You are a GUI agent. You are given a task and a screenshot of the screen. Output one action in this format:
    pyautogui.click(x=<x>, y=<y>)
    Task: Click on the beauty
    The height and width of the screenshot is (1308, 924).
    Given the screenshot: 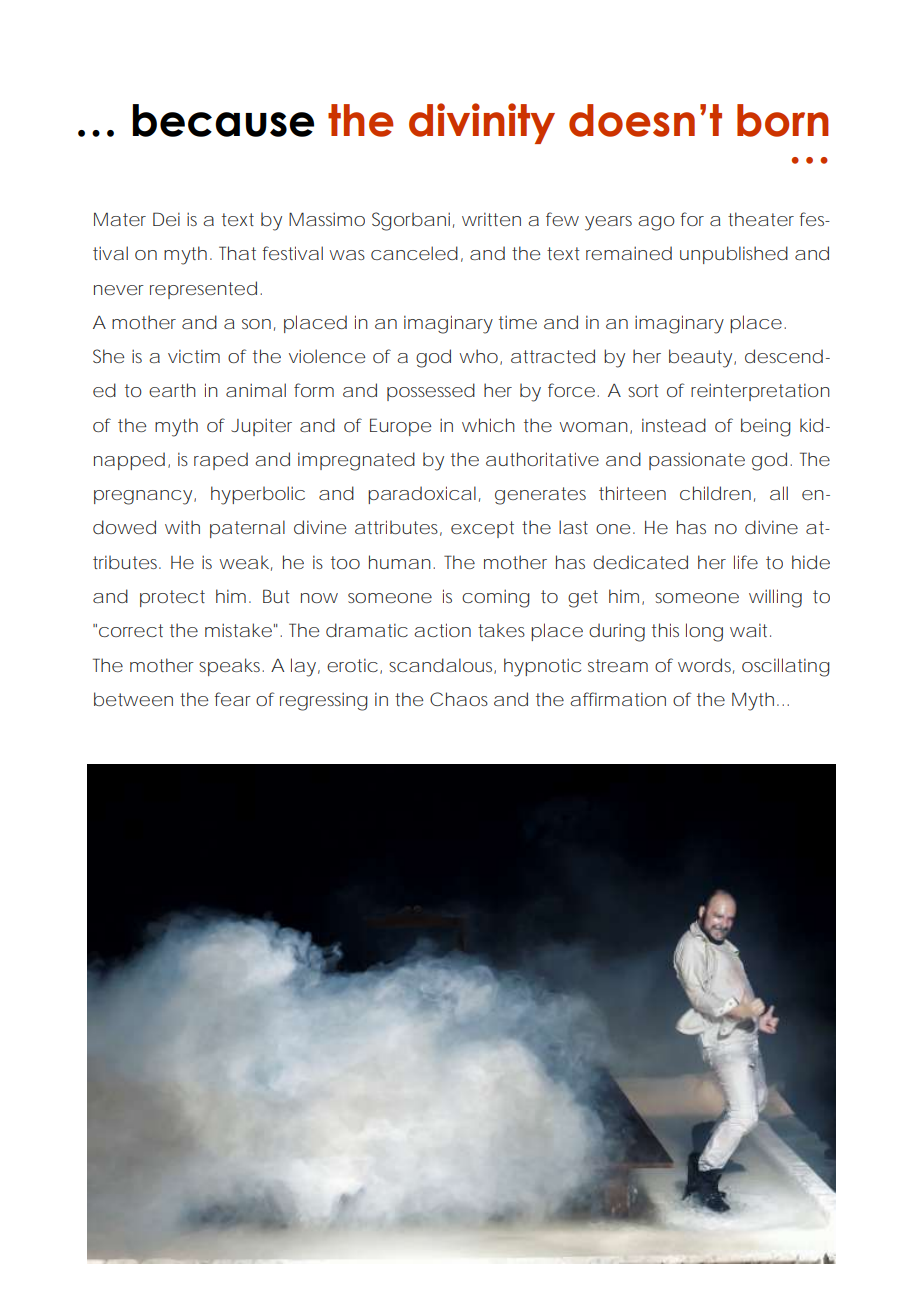 What is the action you would take?
    pyautogui.click(x=700, y=358)
